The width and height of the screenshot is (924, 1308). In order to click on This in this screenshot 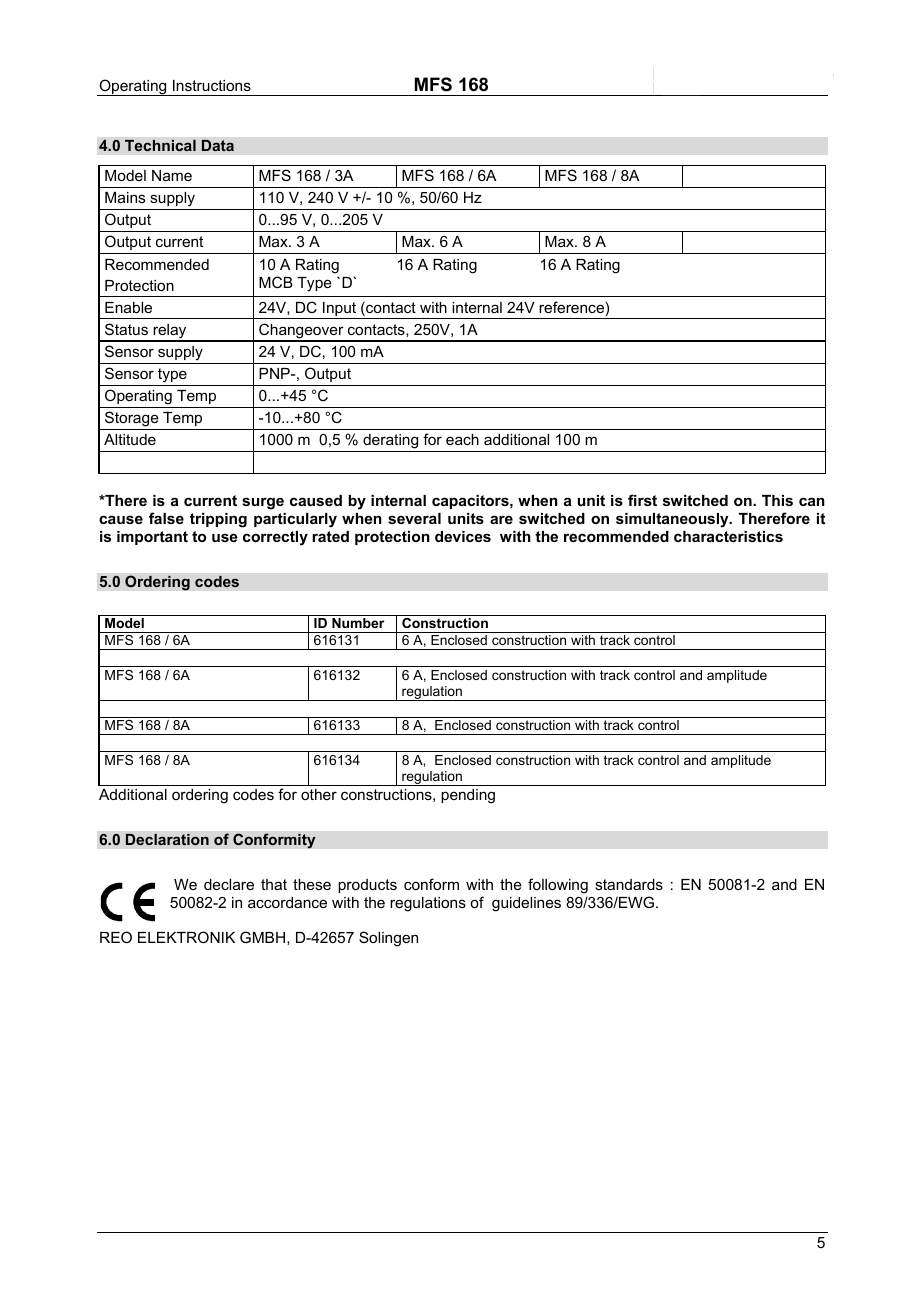, I will do `click(777, 500)`.
